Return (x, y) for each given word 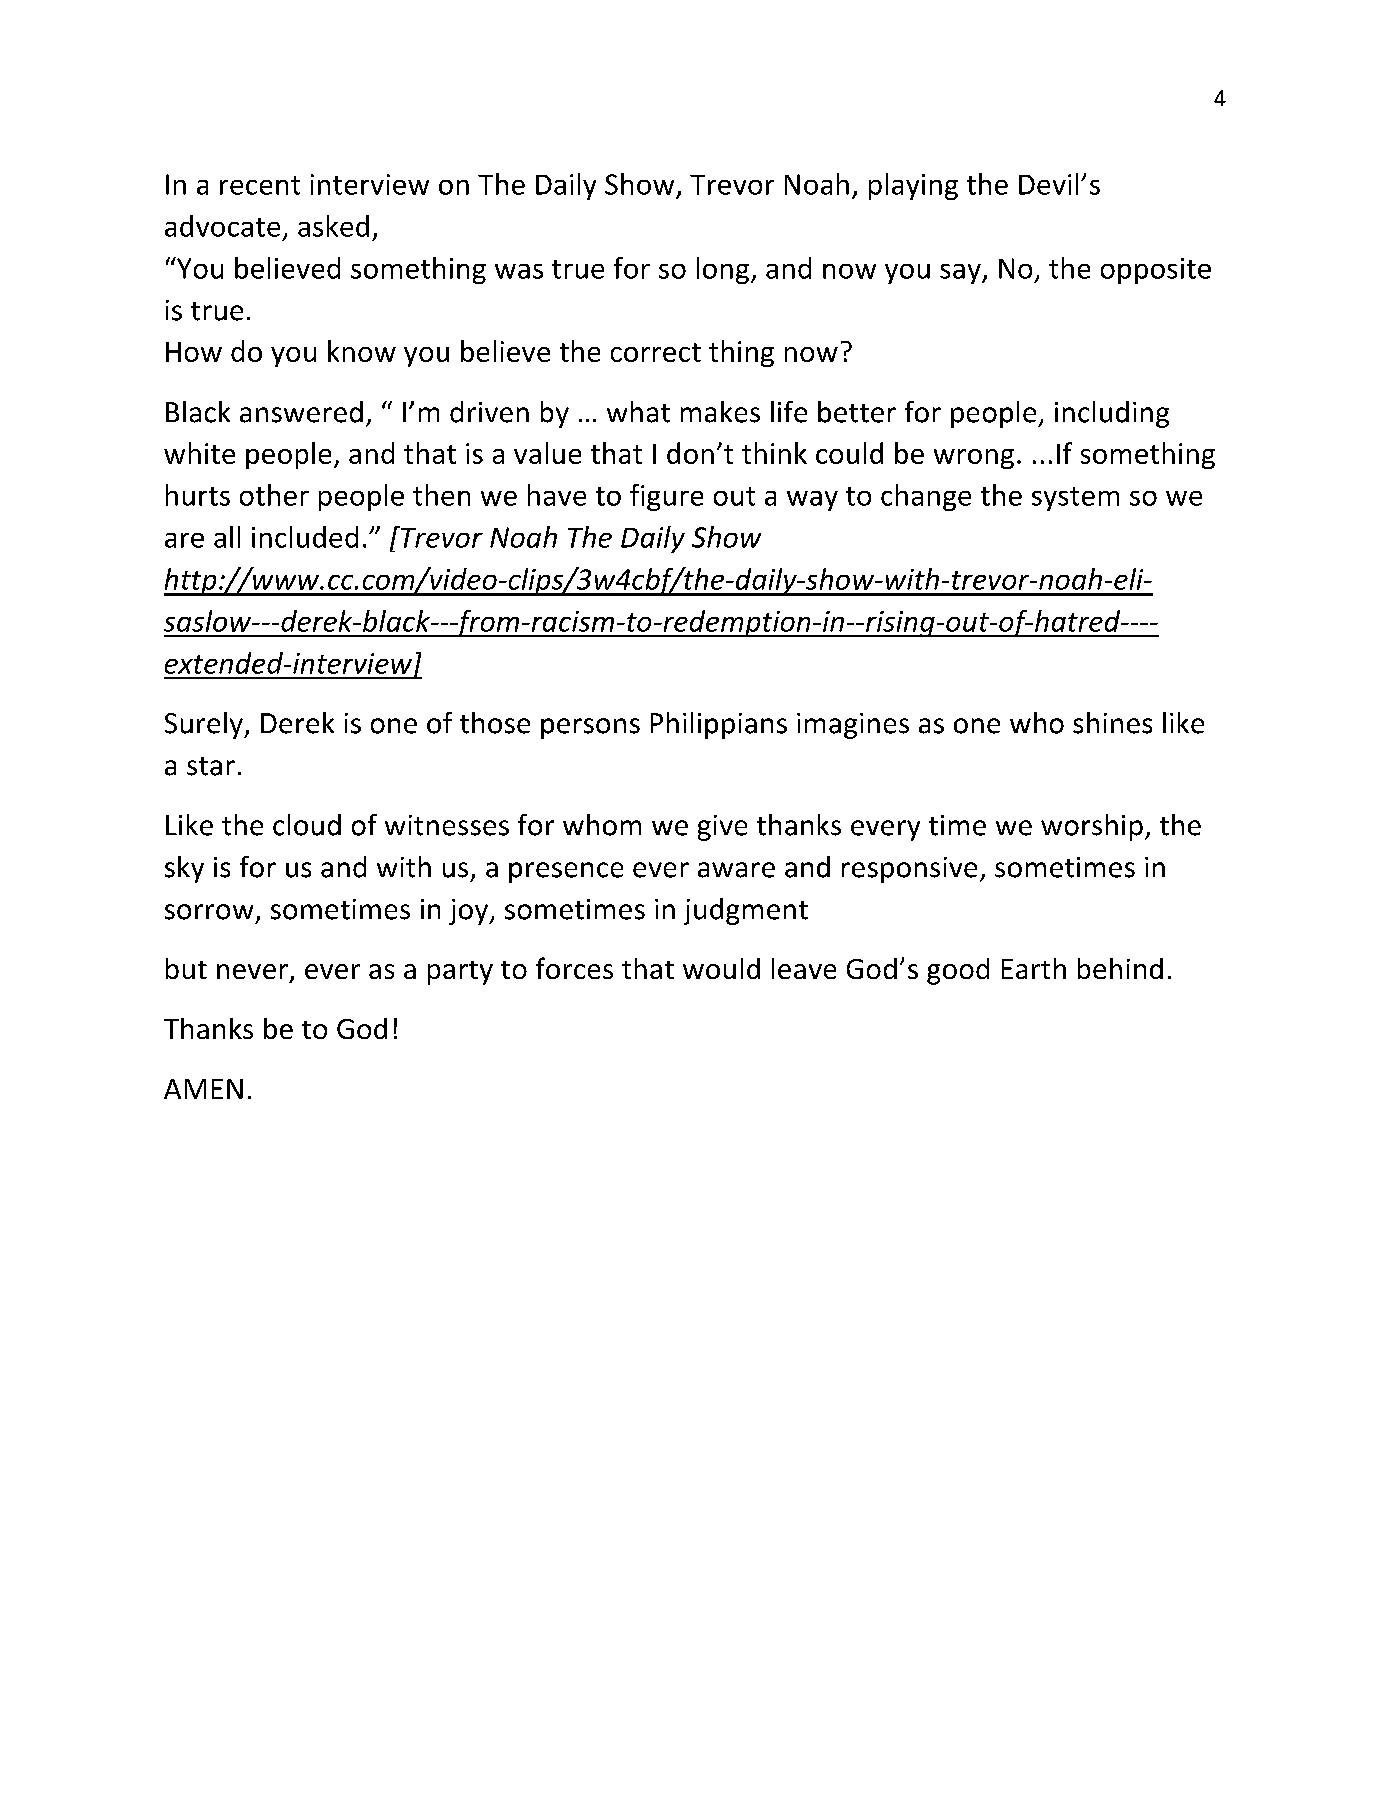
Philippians (719, 725)
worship (1092, 827)
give (722, 828)
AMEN (203, 1089)
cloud (307, 825)
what (638, 412)
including (1112, 414)
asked (333, 226)
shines (1112, 723)
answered (301, 412)
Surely (205, 725)
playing (913, 186)
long (723, 270)
